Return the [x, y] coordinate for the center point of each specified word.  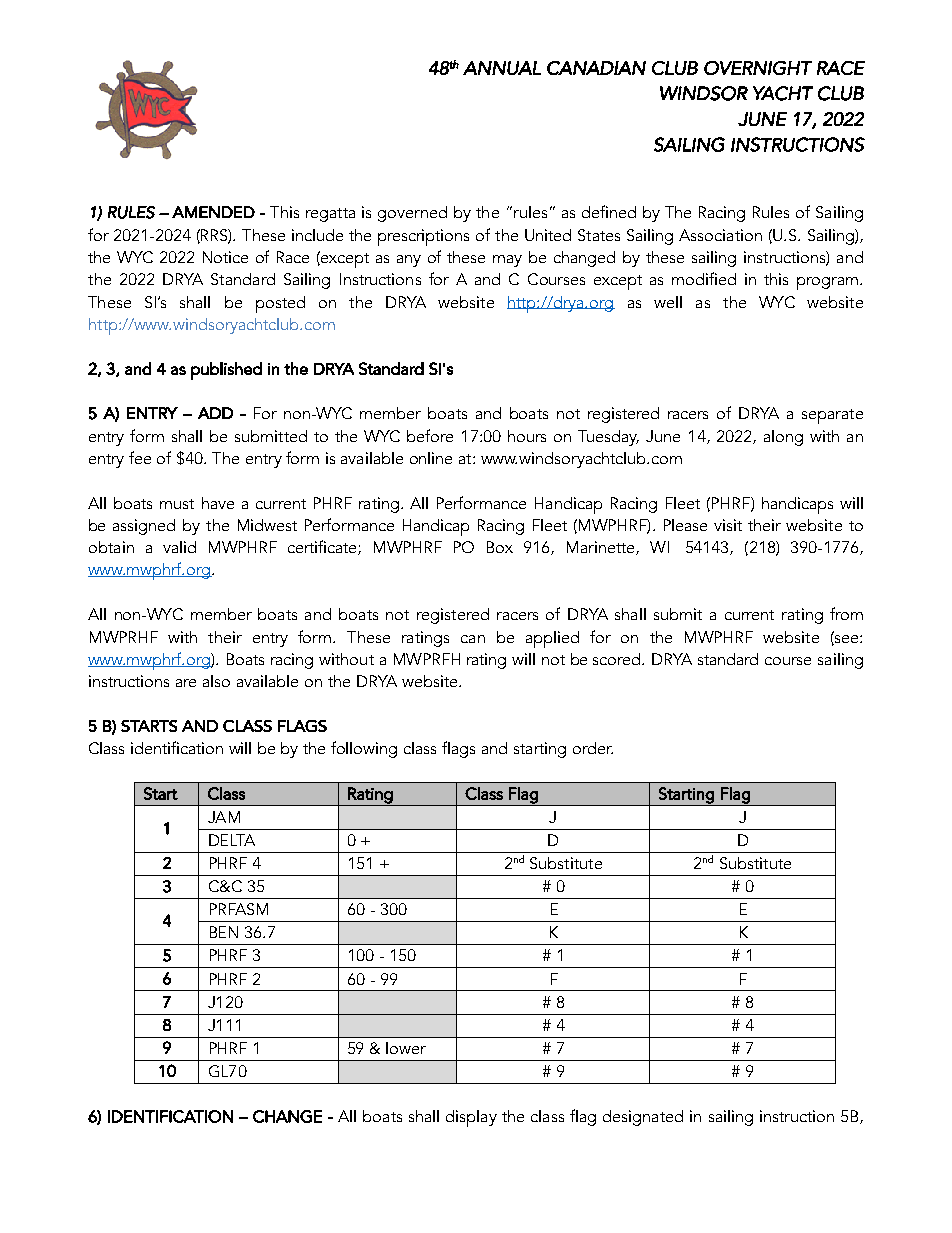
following [364, 749]
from [846, 613]
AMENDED [213, 212]
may [507, 261]
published [226, 371]
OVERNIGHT [758, 68]
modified [704, 278]
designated [643, 1118]
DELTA [232, 840]
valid [179, 547]
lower [406, 1048]
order [593, 748]
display [471, 1118]
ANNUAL [502, 68]
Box [500, 547]
